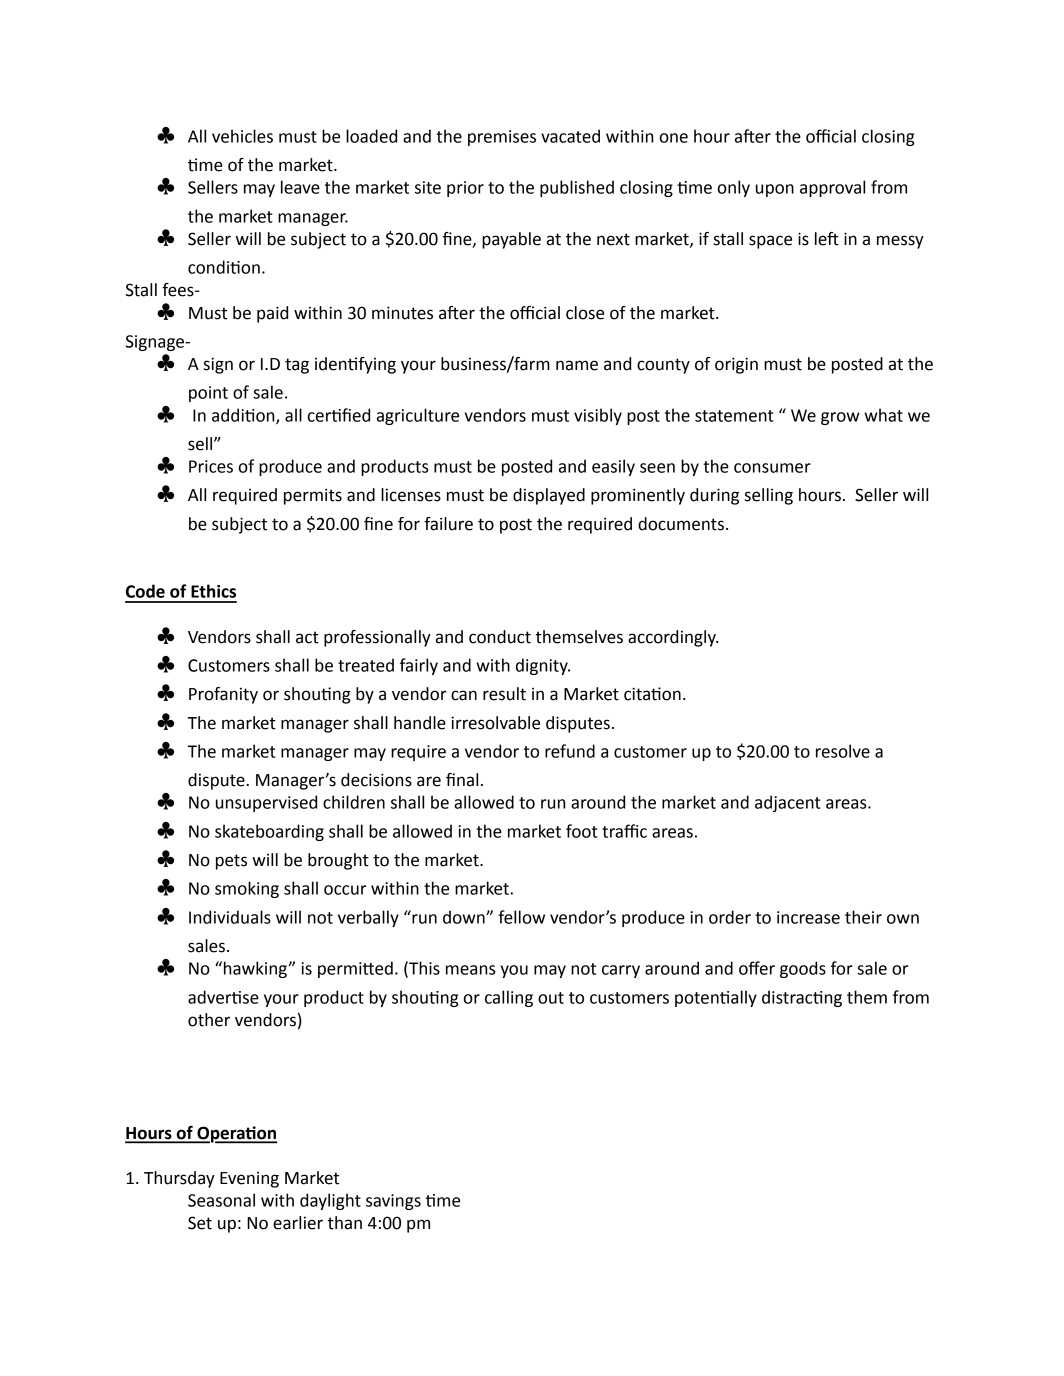 This screenshot has height=1376, width=1064. I want to click on premises, so click(502, 138).
